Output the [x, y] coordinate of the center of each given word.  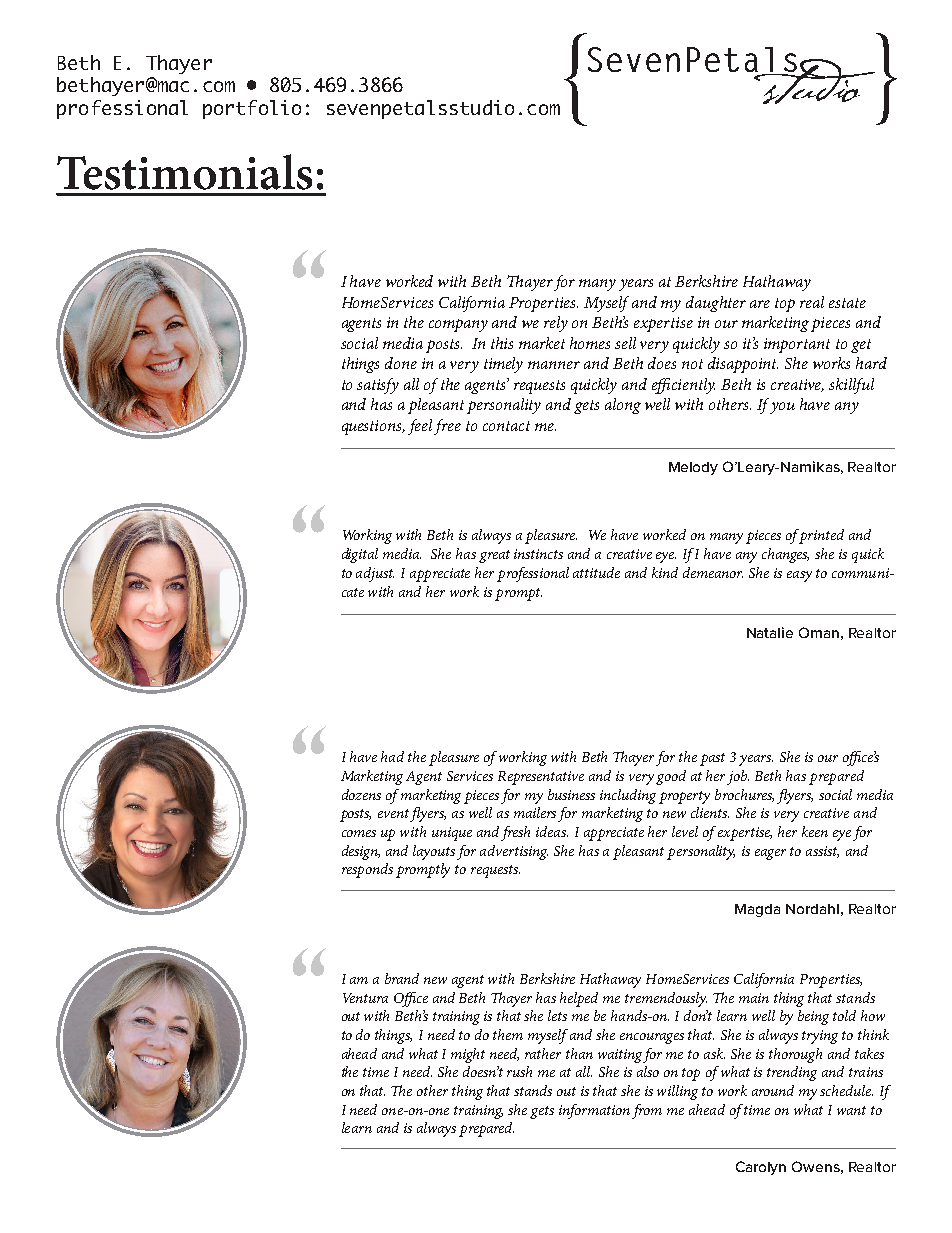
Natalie [770, 632]
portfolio [252, 109]
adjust [375, 574]
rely [556, 324]
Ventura [365, 998]
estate [847, 303]
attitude [596, 572]
